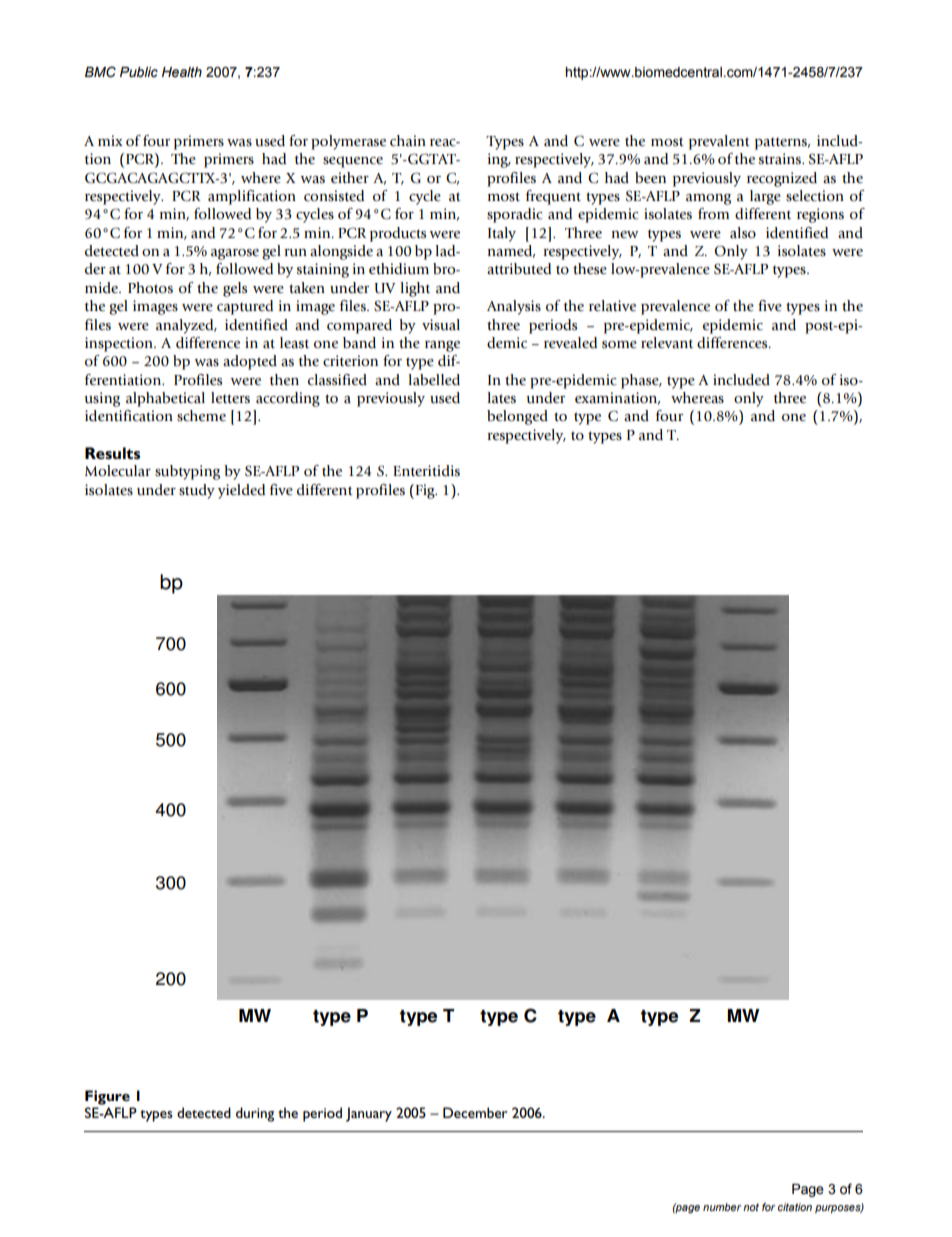 This screenshot has height=1237, width=952. I want to click on Enteritidis, so click(426, 471).
